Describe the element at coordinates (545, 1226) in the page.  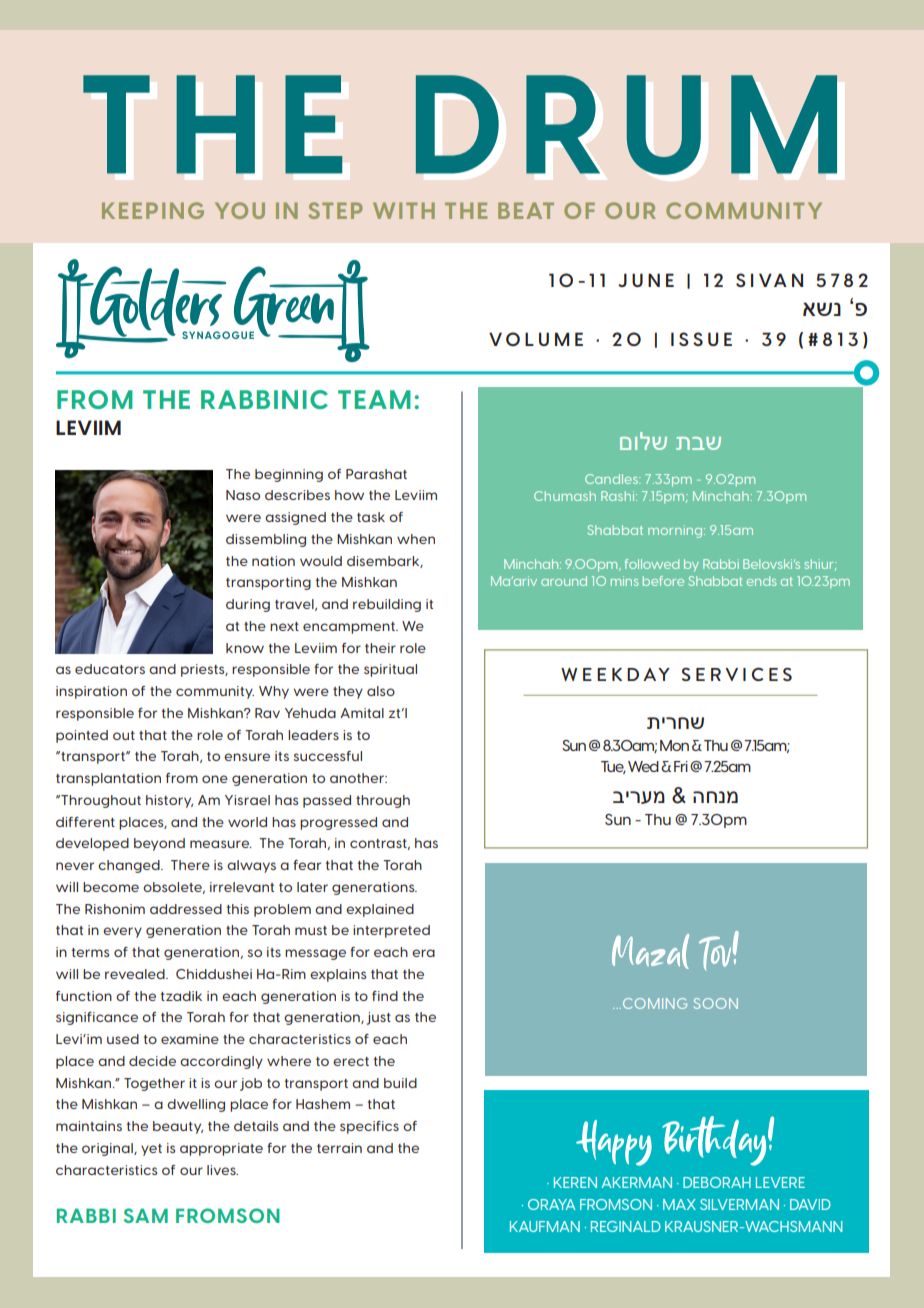
I see `KAUFMAN` at that location.
